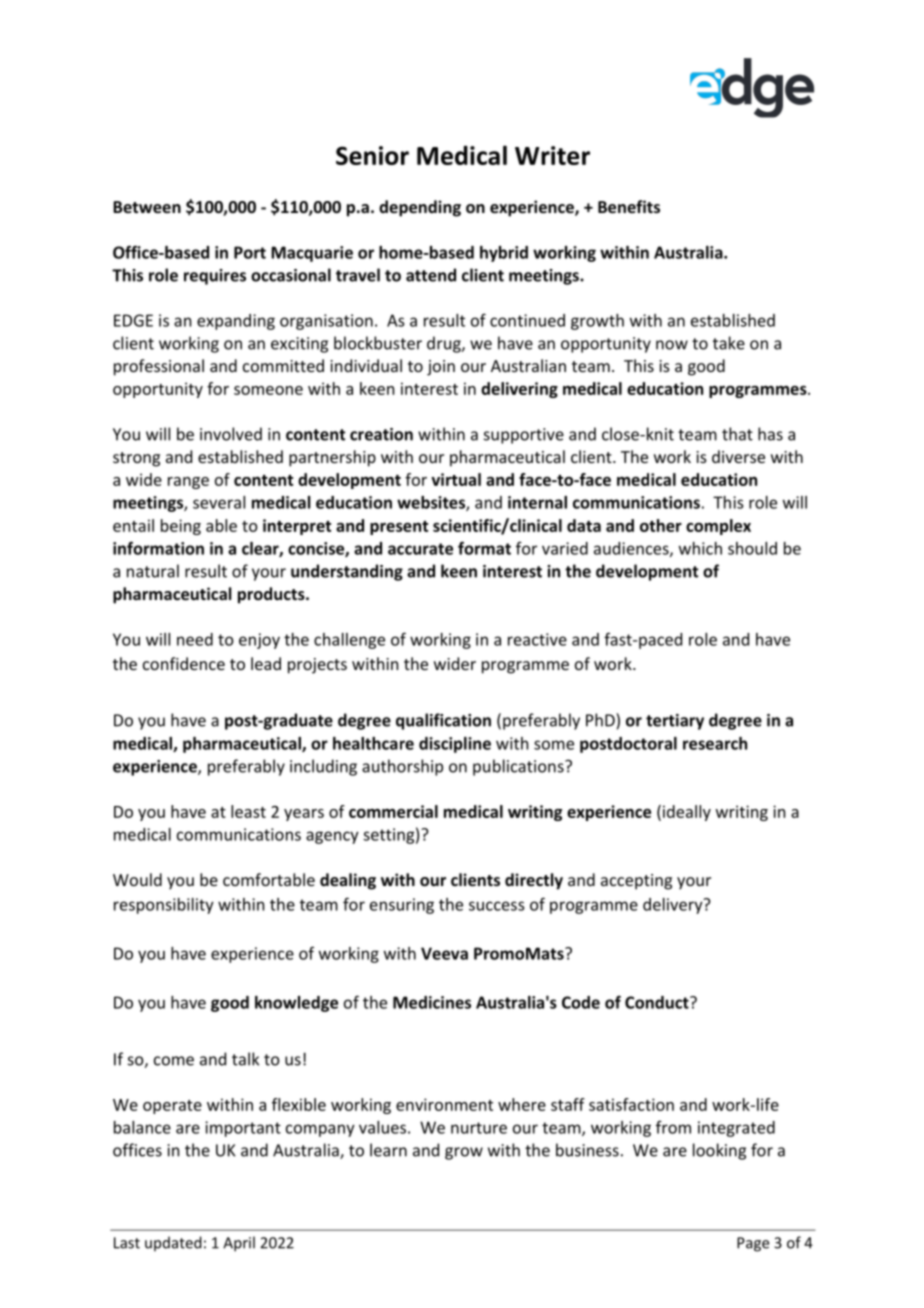 The width and height of the document is (924, 1308). What do you see at coordinates (173, 1243) in the document?
I see `updated` at bounding box center [173, 1243].
